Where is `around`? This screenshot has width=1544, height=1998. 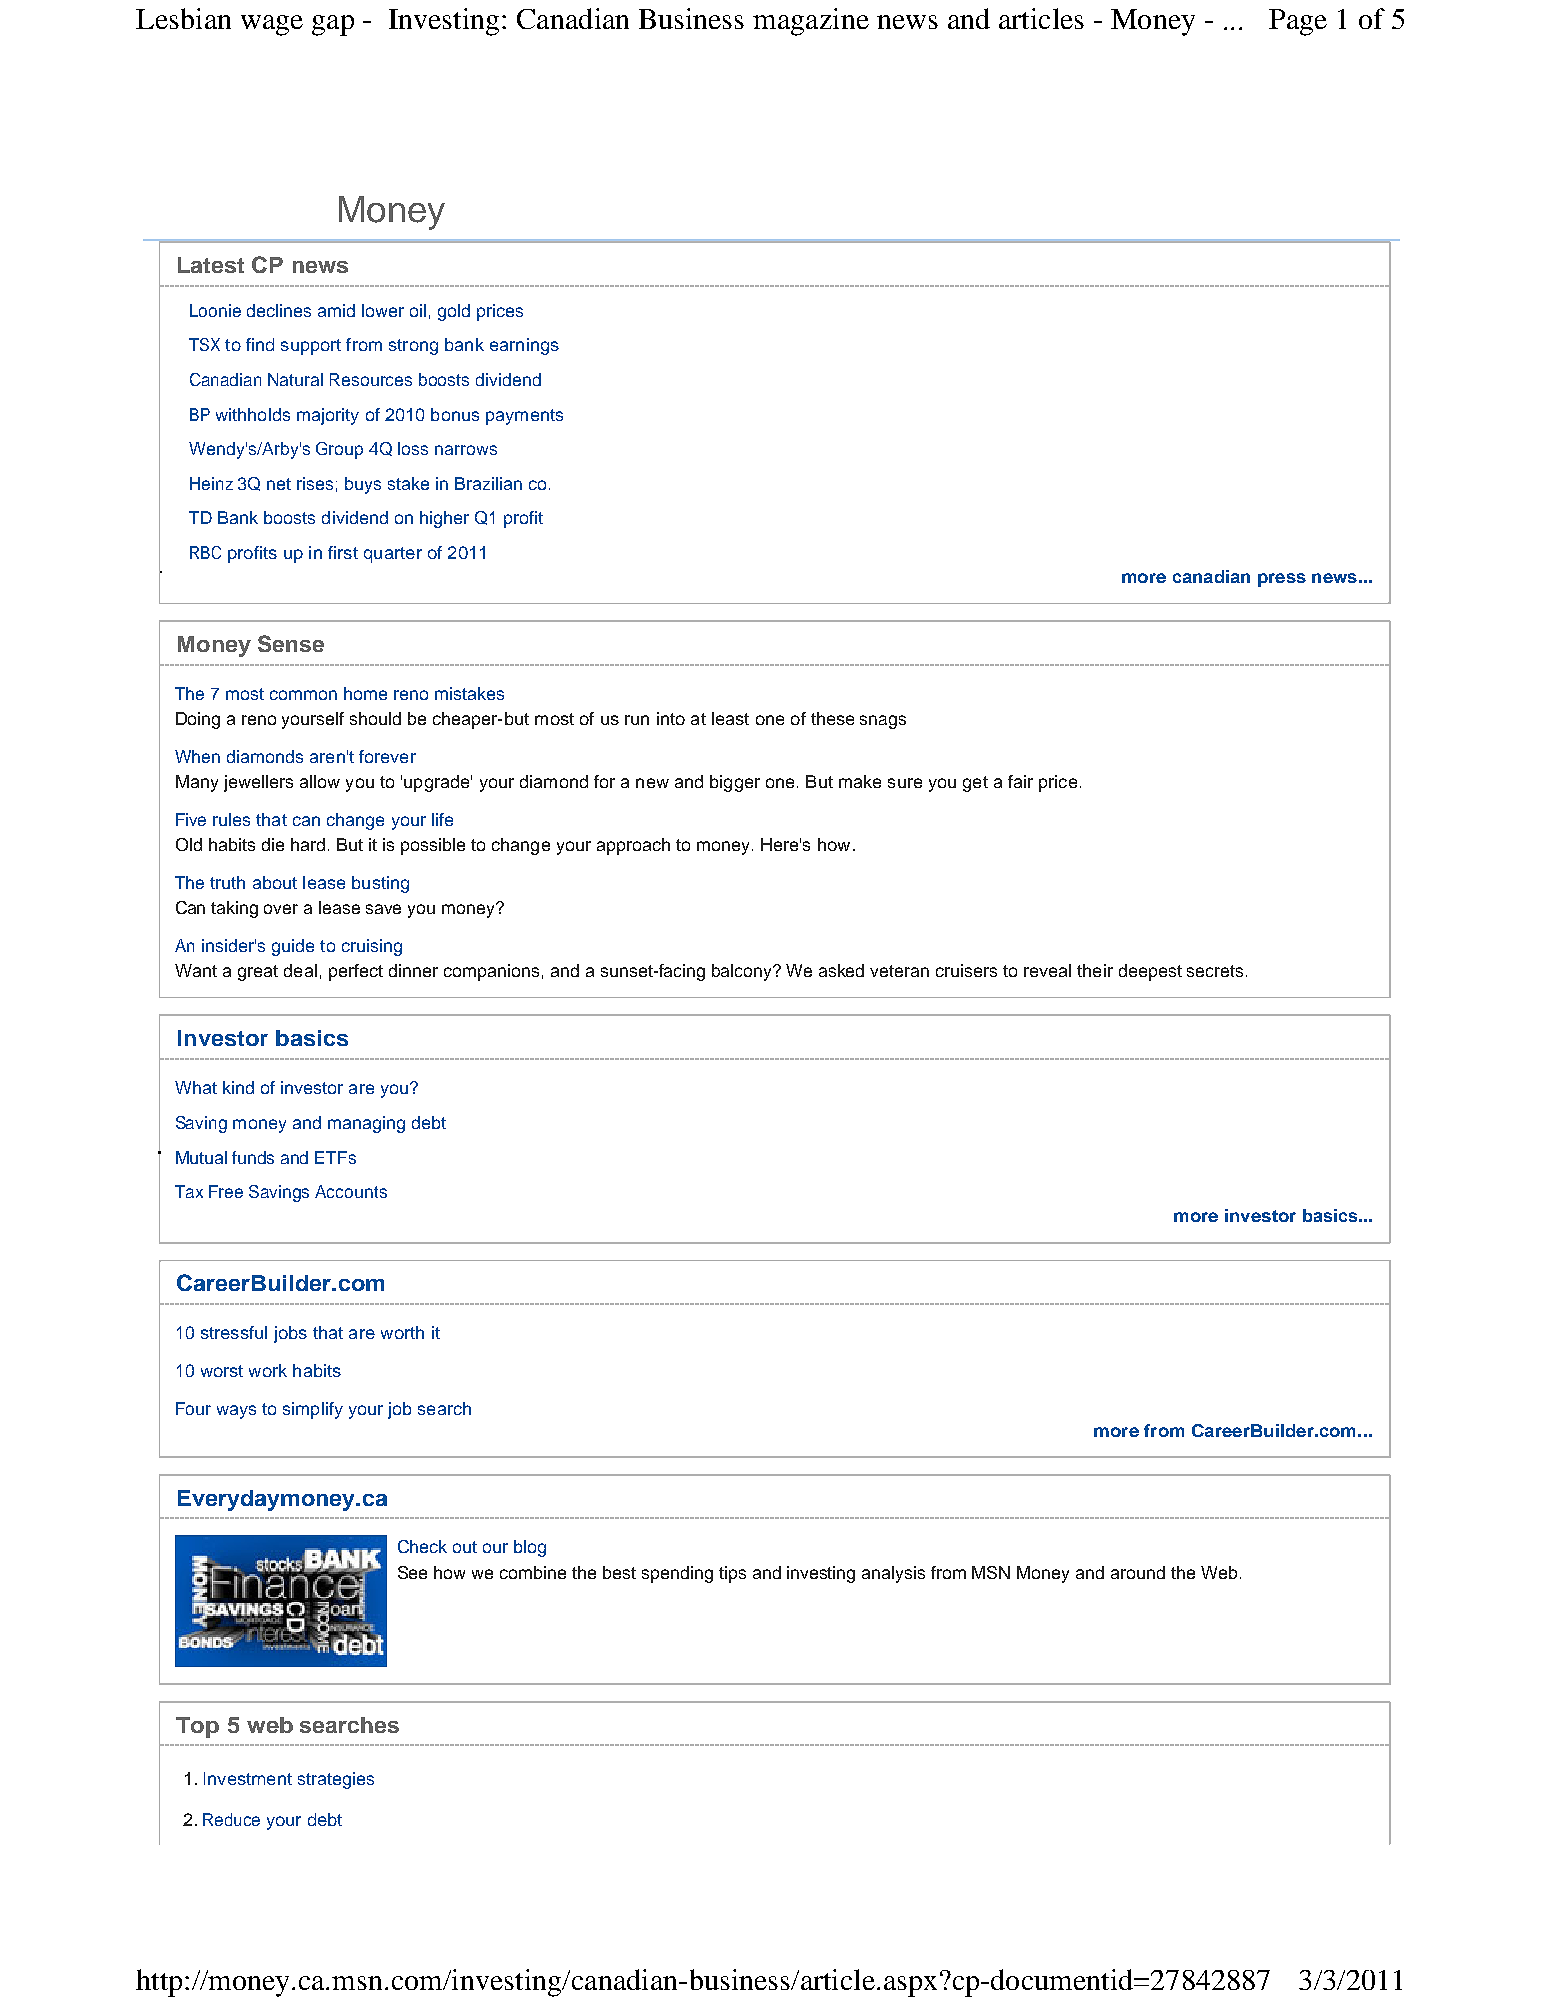 around is located at coordinates (1138, 1572).
